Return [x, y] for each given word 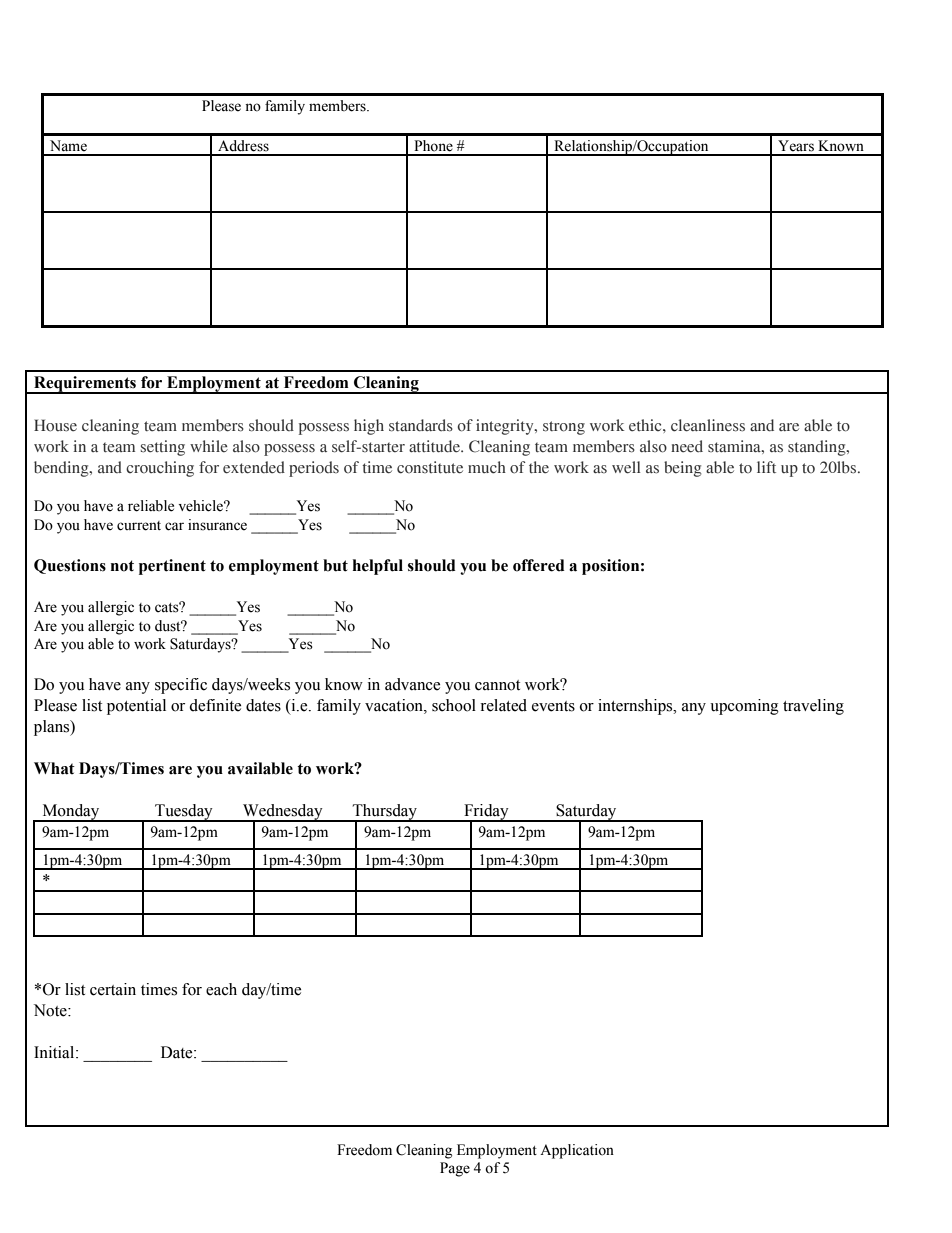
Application [577, 1151]
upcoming [744, 707]
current [139, 526]
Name [68, 146]
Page [455, 1169]
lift [766, 467]
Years [796, 146]
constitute [430, 467]
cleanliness [708, 425]
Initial [55, 1052]
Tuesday [184, 813]
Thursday [385, 813]
